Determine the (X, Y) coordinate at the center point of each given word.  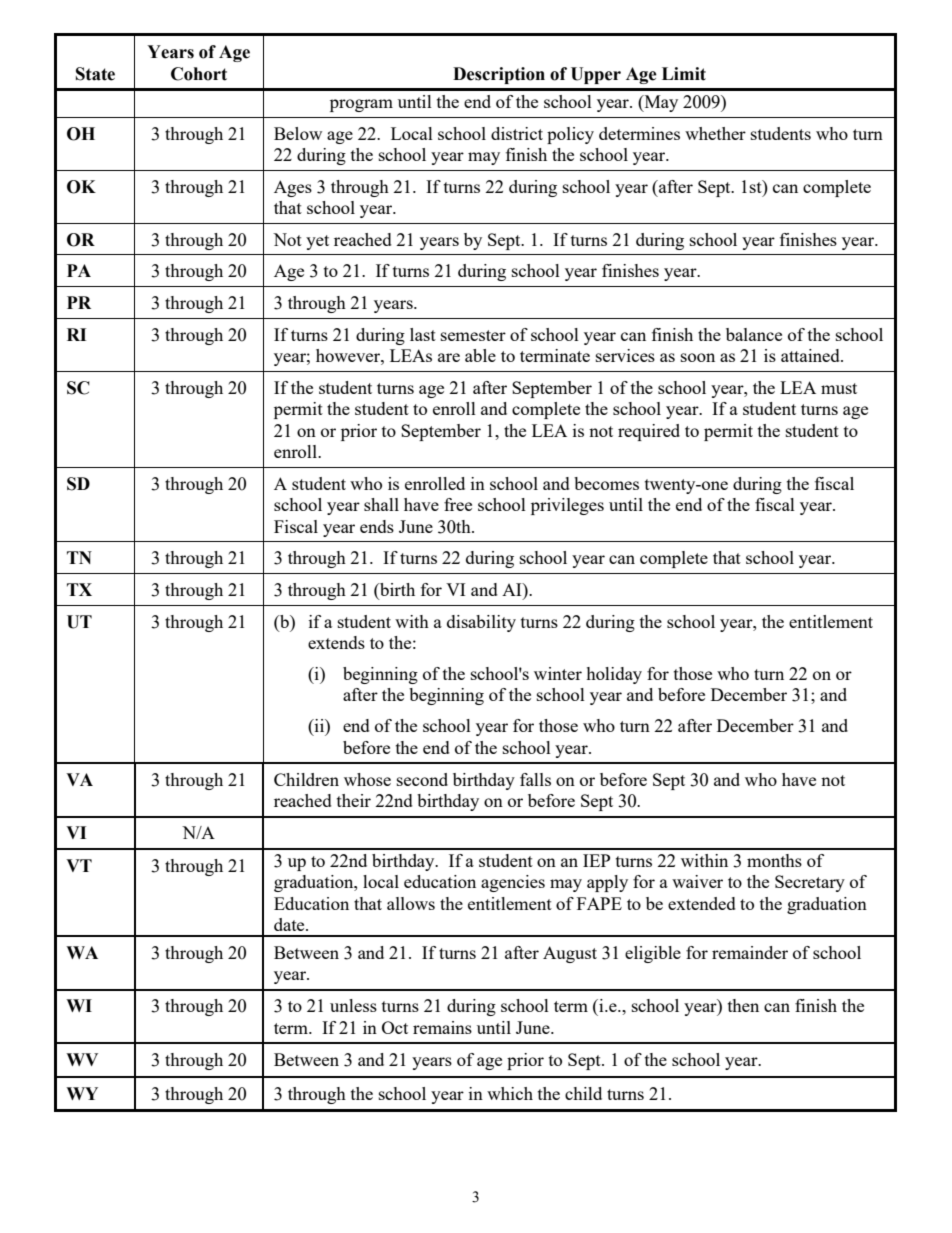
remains (442, 1027)
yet (317, 242)
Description (499, 75)
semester (473, 335)
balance (754, 334)
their (354, 800)
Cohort (199, 74)
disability (481, 623)
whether (715, 133)
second (422, 779)
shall (381, 504)
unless (353, 1005)
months (774, 860)
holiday (614, 675)
